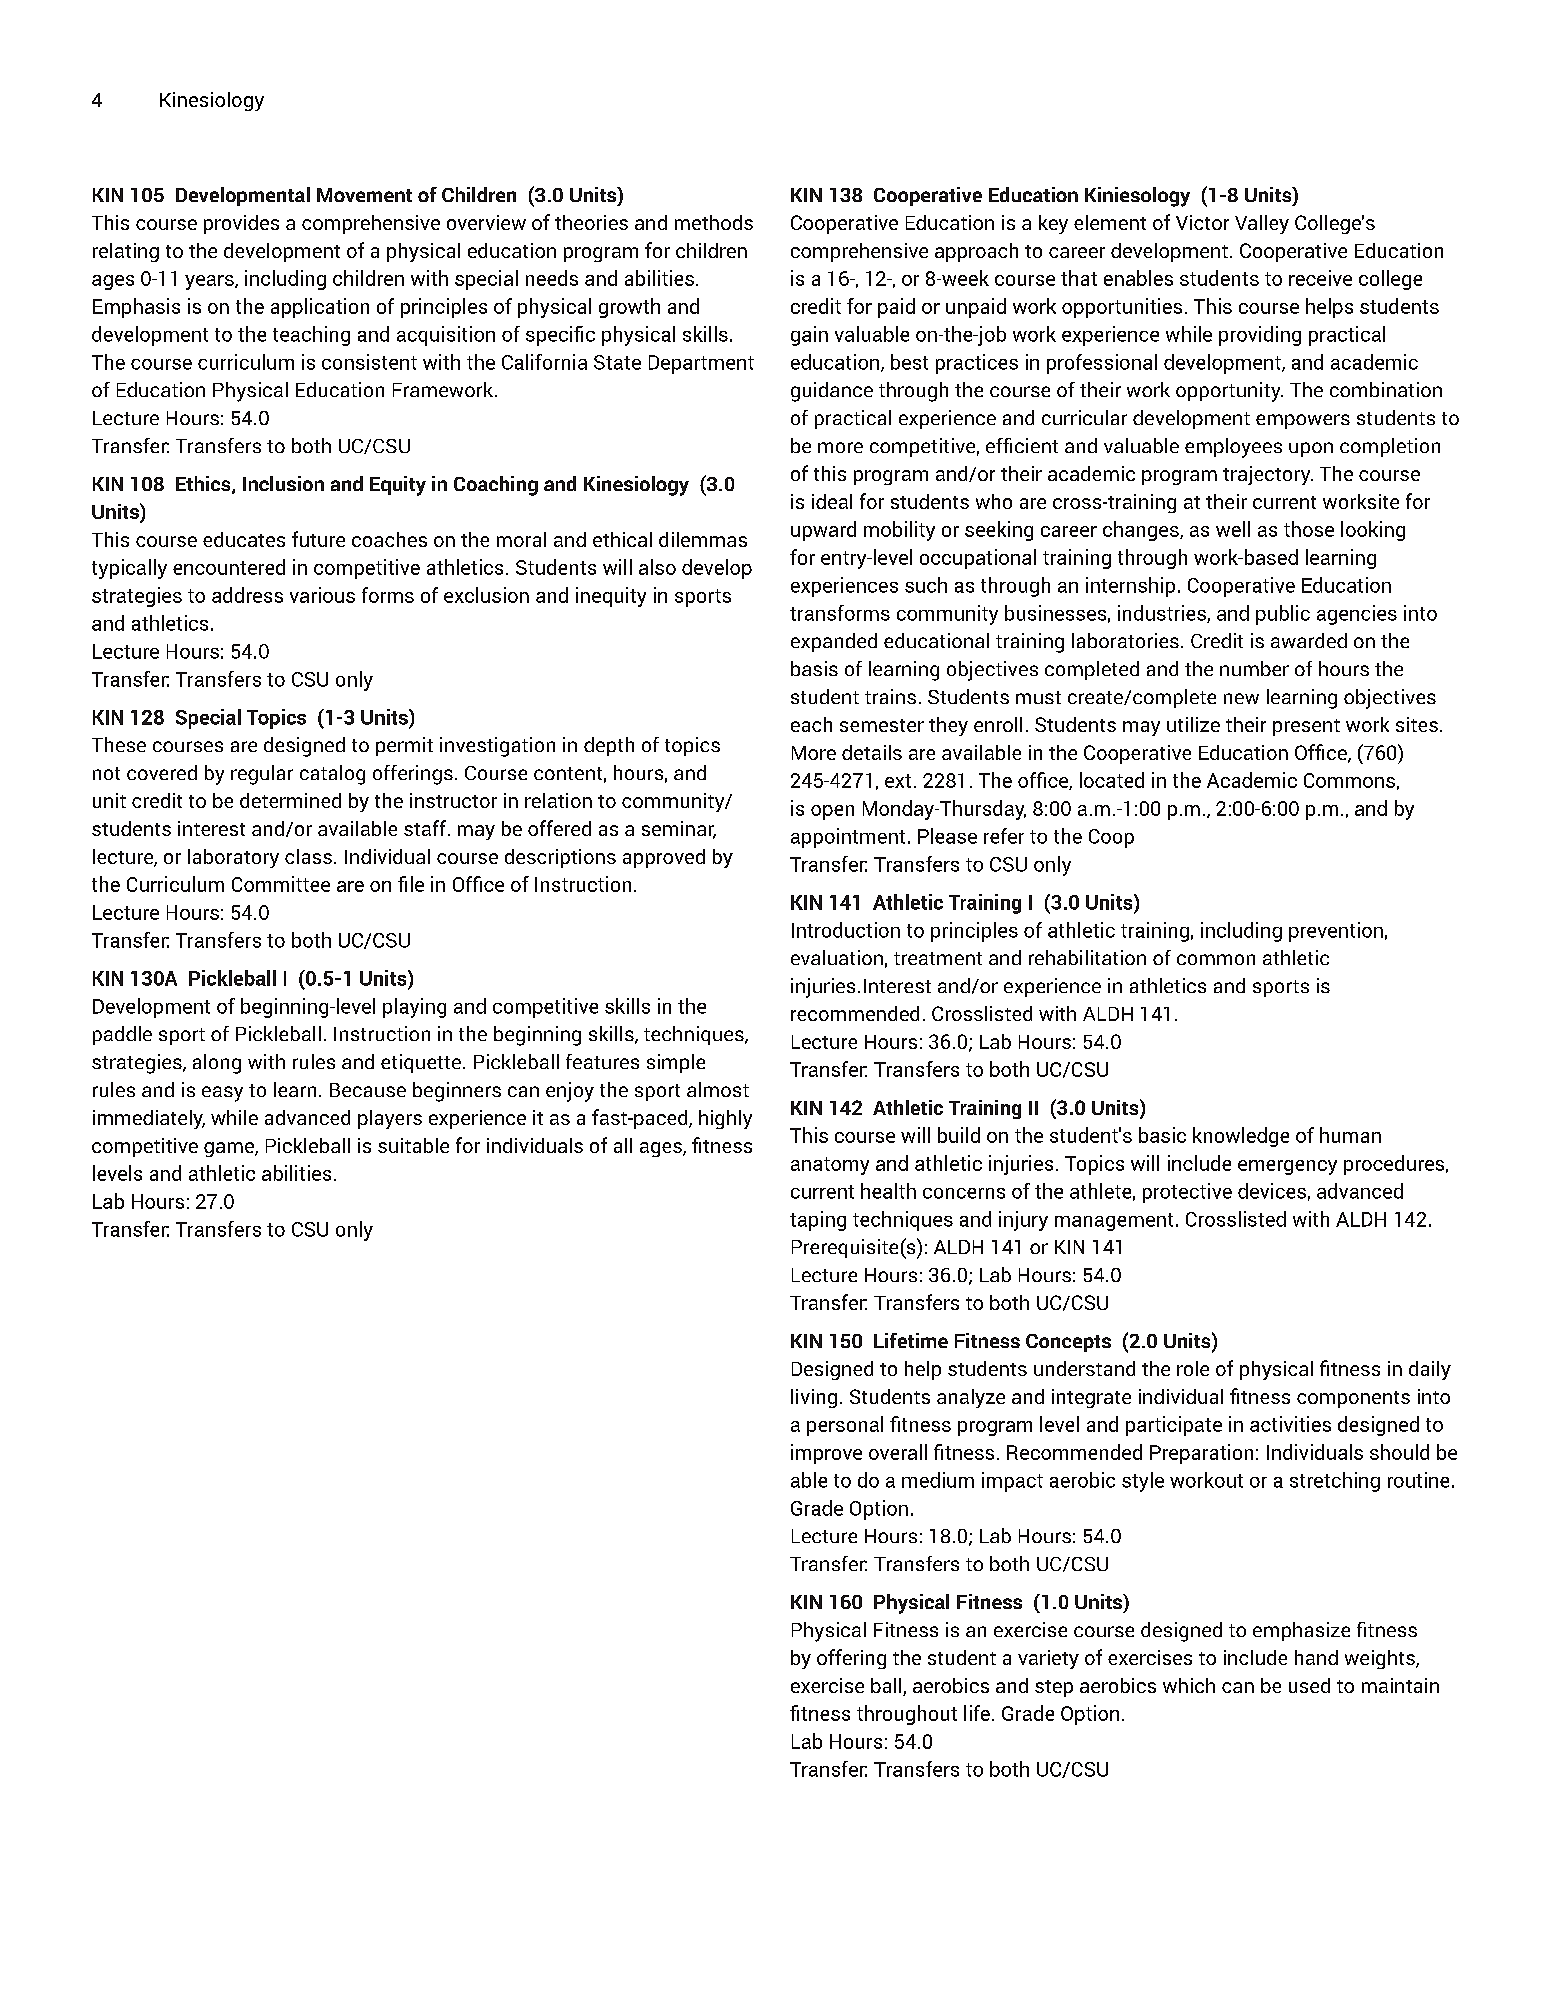 This screenshot has width=1552, height=2008. What do you see at coordinates (1048, 1659) in the screenshot?
I see `variety` at bounding box center [1048, 1659].
